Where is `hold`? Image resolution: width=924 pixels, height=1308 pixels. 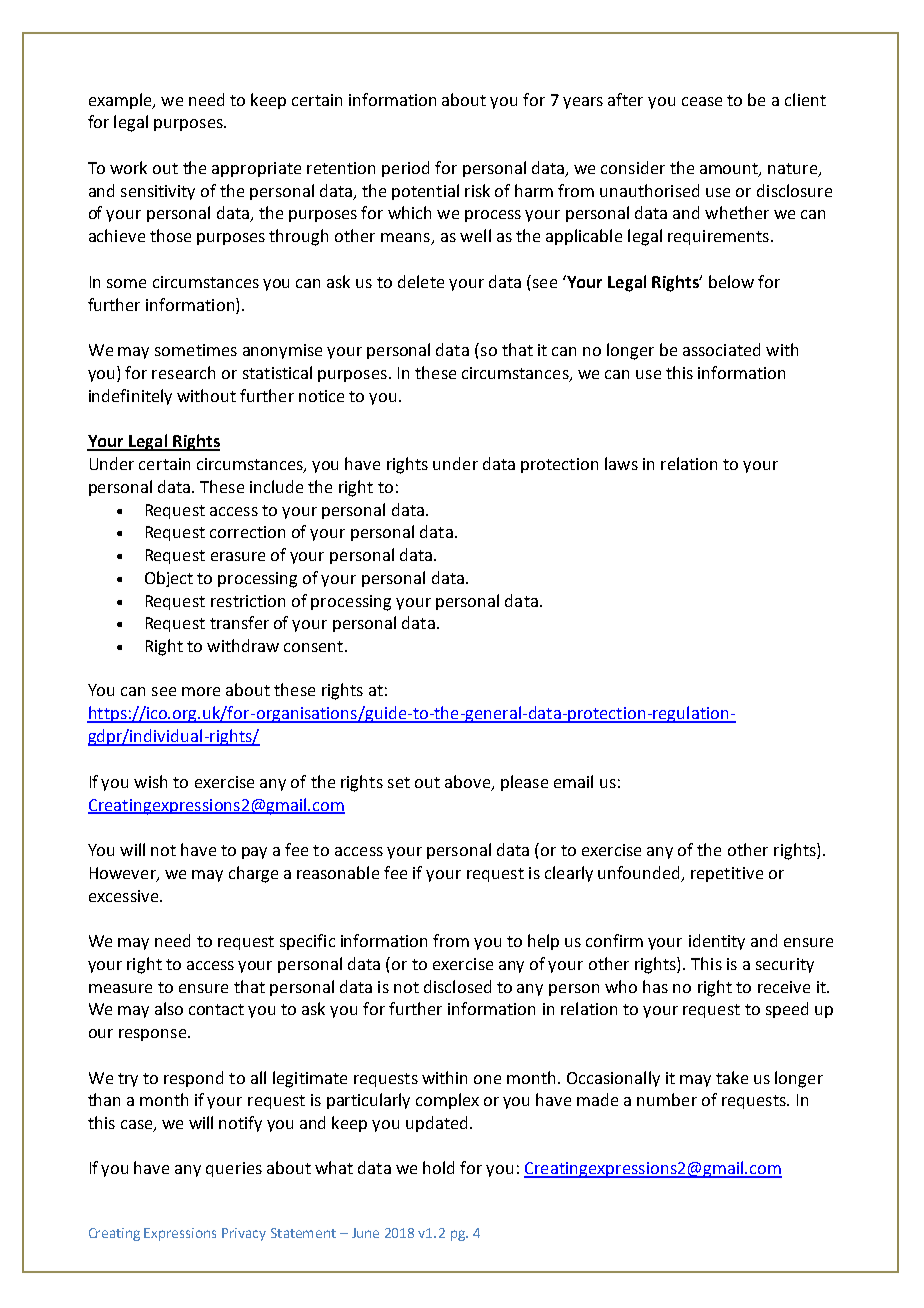
hold is located at coordinates (438, 1167).
